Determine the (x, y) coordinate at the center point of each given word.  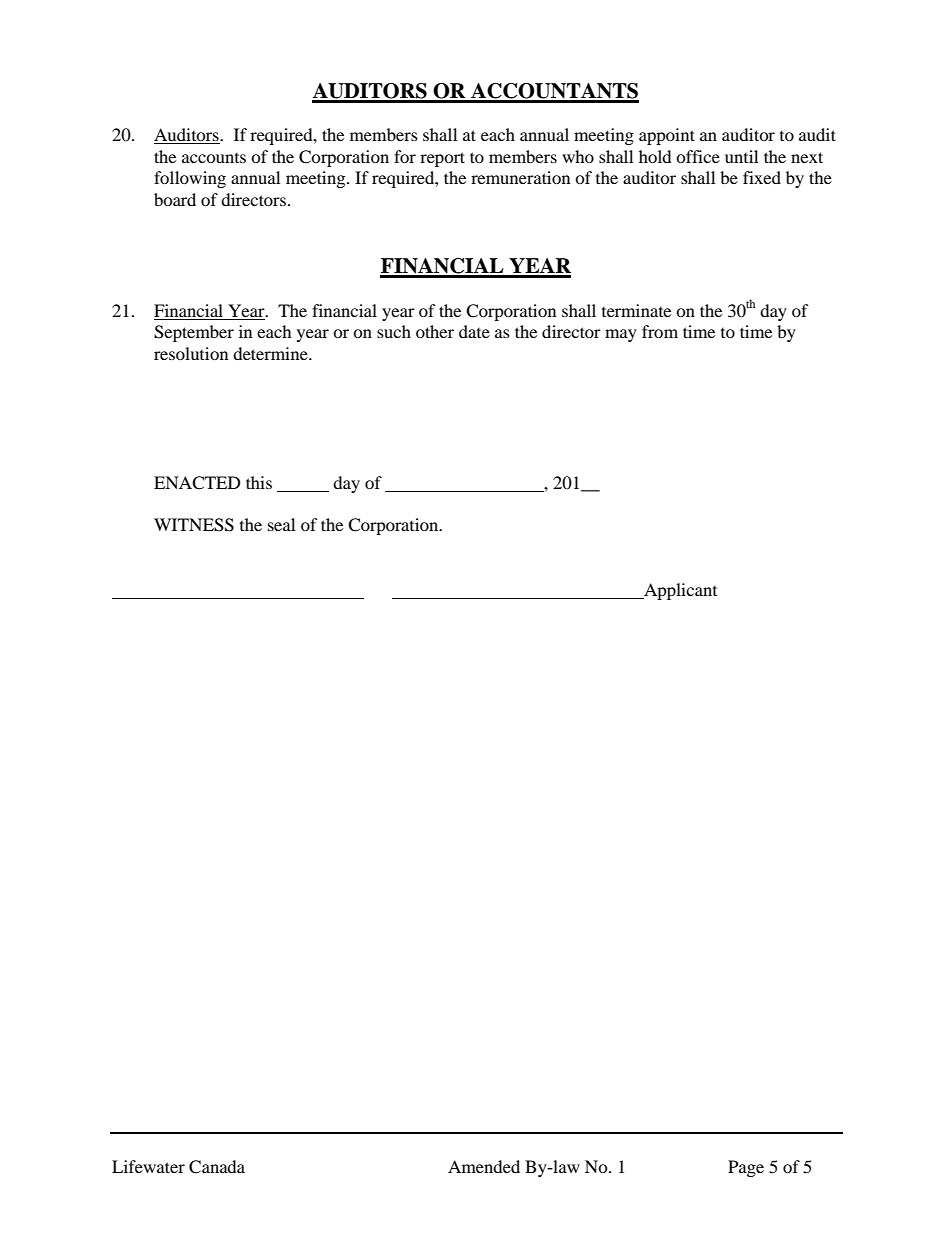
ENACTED (197, 483)
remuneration (520, 177)
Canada (217, 1167)
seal (281, 524)
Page (746, 1168)
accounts (214, 158)
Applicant (679, 591)
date (474, 331)
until (741, 156)
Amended (484, 1166)
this (259, 482)
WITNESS (194, 525)
